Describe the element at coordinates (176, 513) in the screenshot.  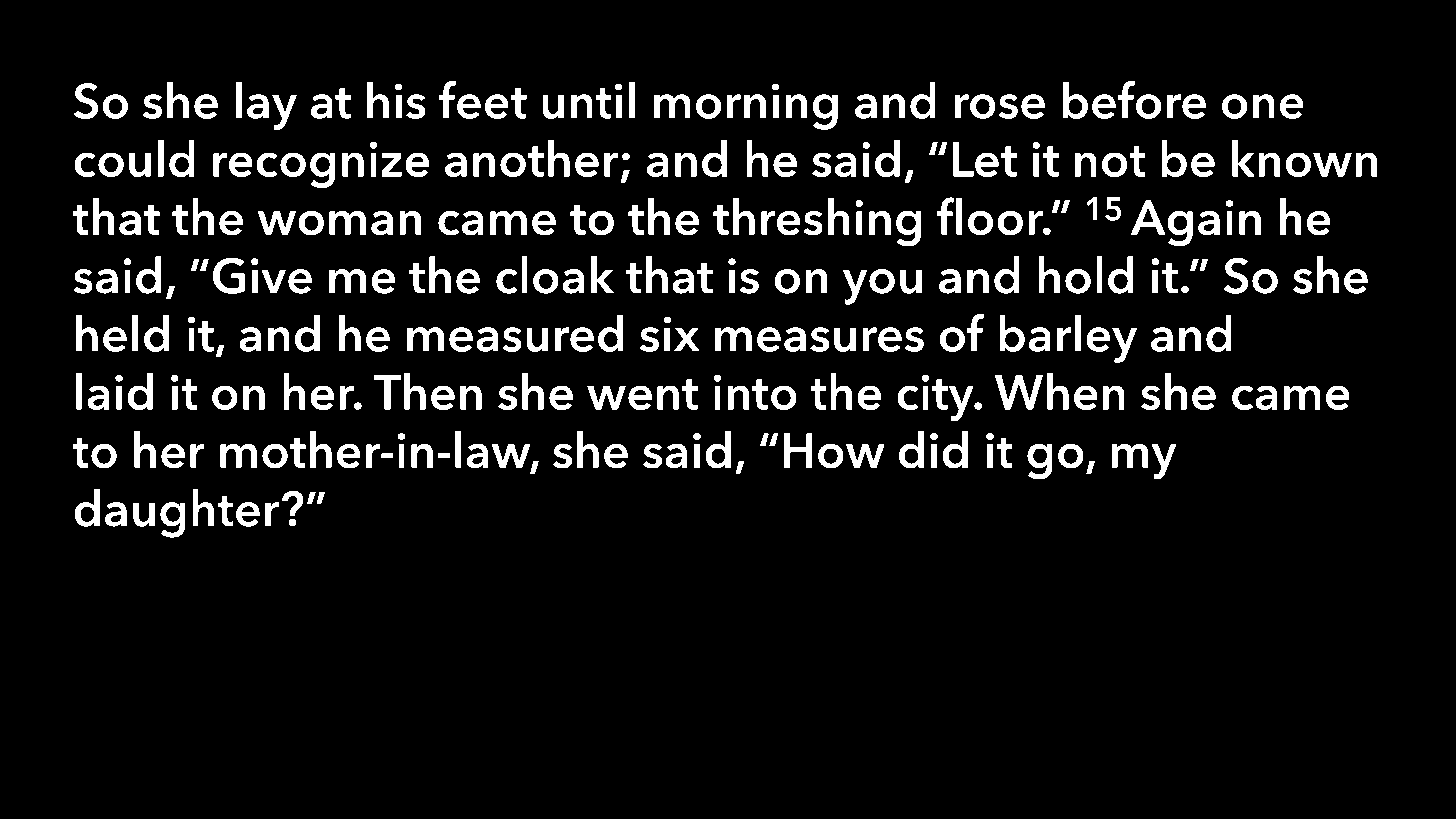
I see `daughter` at that location.
